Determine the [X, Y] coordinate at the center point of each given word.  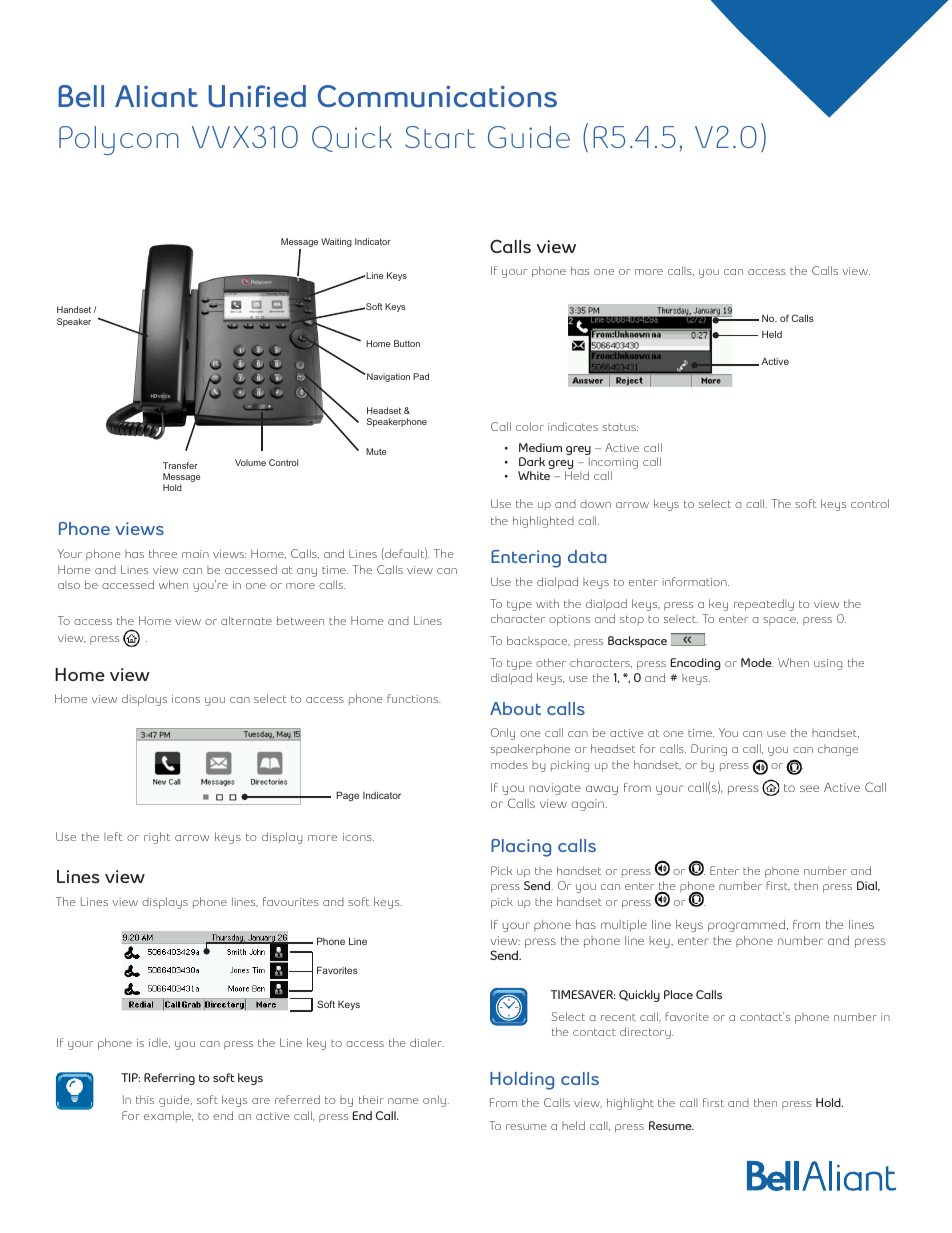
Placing [521, 848]
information [695, 581]
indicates [573, 426]
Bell [81, 96]
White [534, 475]
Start [440, 137]
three [163, 553]
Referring [169, 1079]
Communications [437, 96]
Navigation [387, 377]
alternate [246, 620]
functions [414, 698]
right [157, 838]
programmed [746, 926]
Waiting [336, 242]
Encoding [696, 664]
